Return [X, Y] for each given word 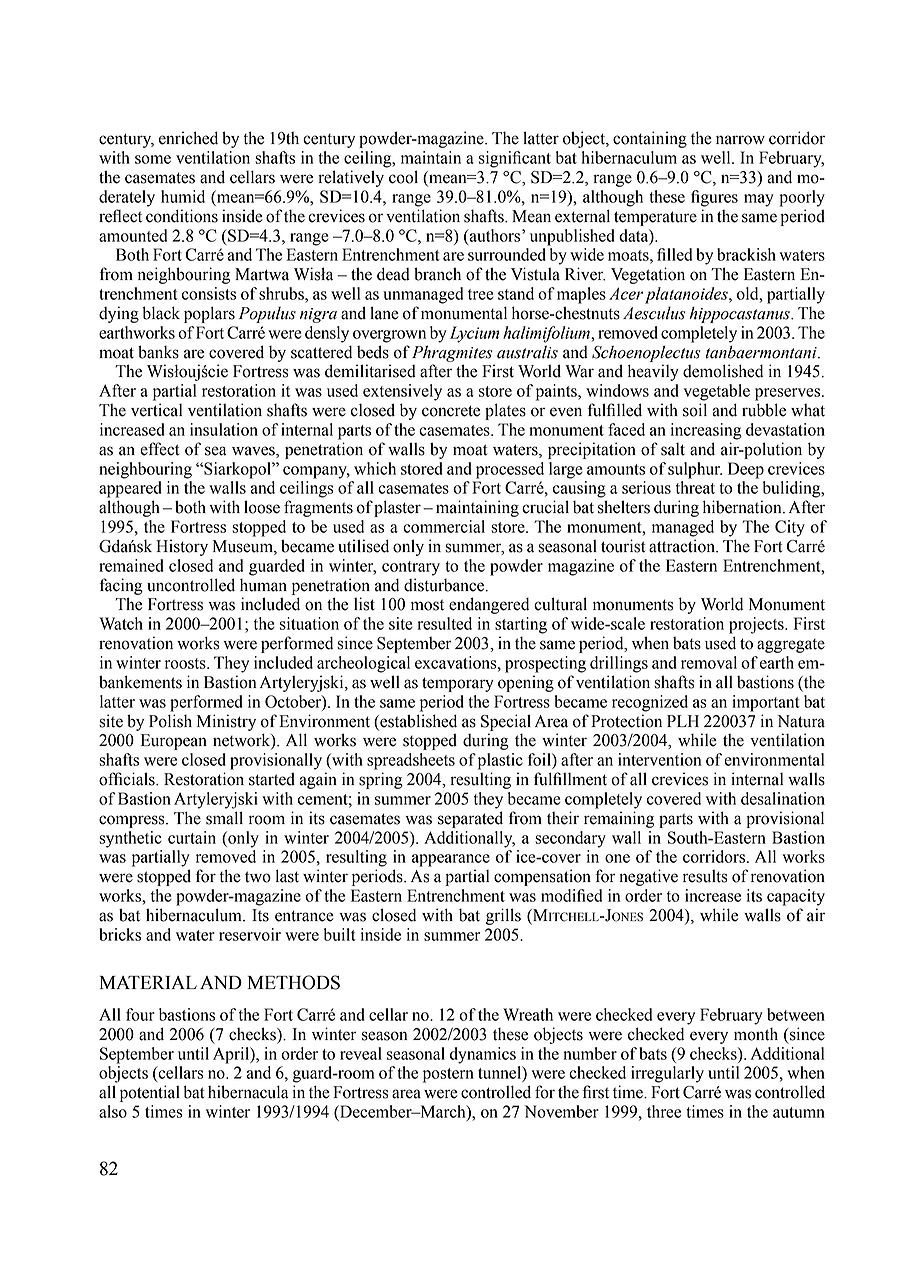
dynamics [483, 1055]
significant [515, 159]
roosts [186, 663]
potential [150, 1093]
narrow [740, 140]
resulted [445, 623]
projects [757, 625]
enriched [188, 138]
